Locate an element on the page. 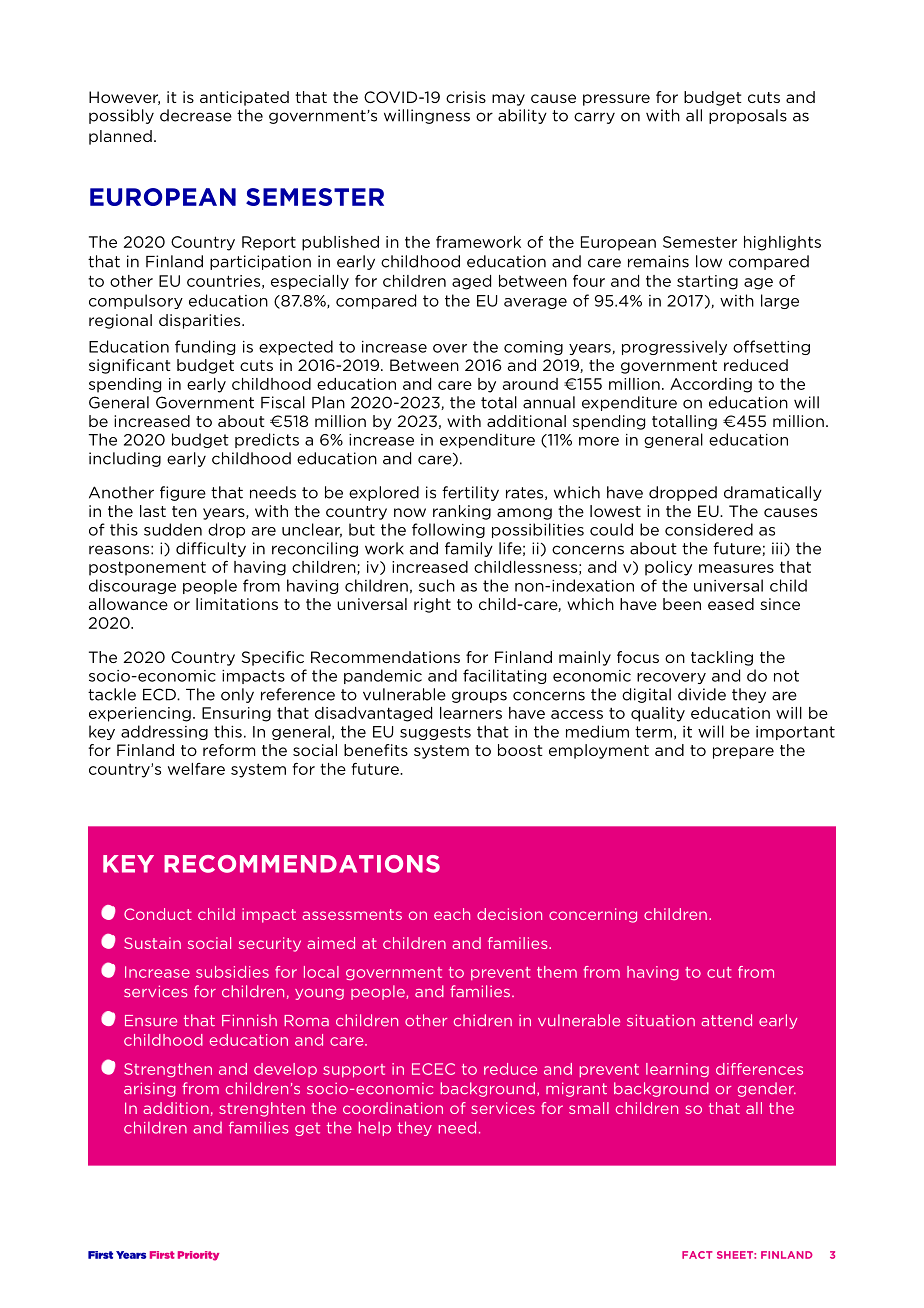  tackling is located at coordinates (722, 658).
